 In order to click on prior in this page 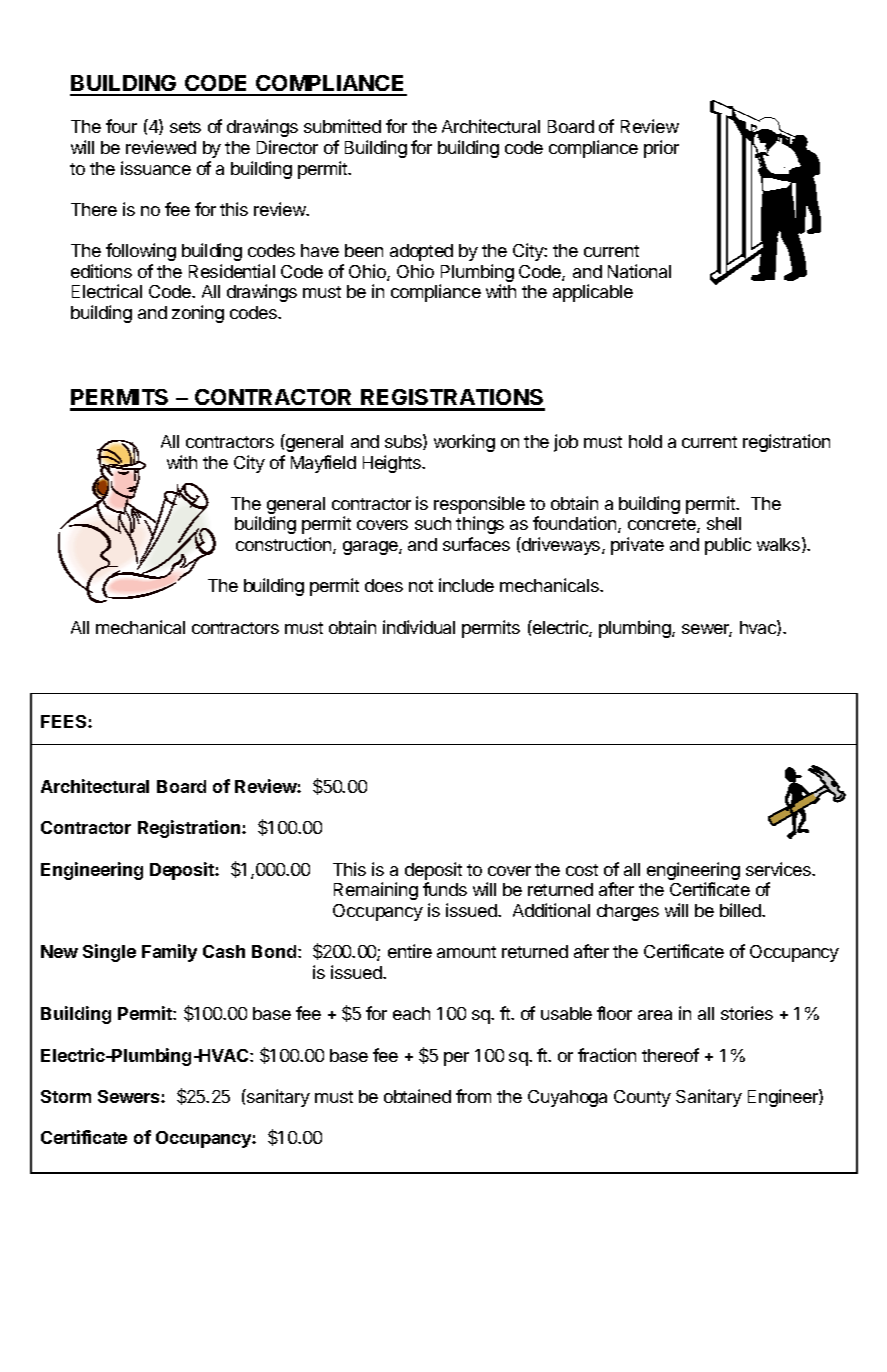, I will do `click(661, 149)`.
